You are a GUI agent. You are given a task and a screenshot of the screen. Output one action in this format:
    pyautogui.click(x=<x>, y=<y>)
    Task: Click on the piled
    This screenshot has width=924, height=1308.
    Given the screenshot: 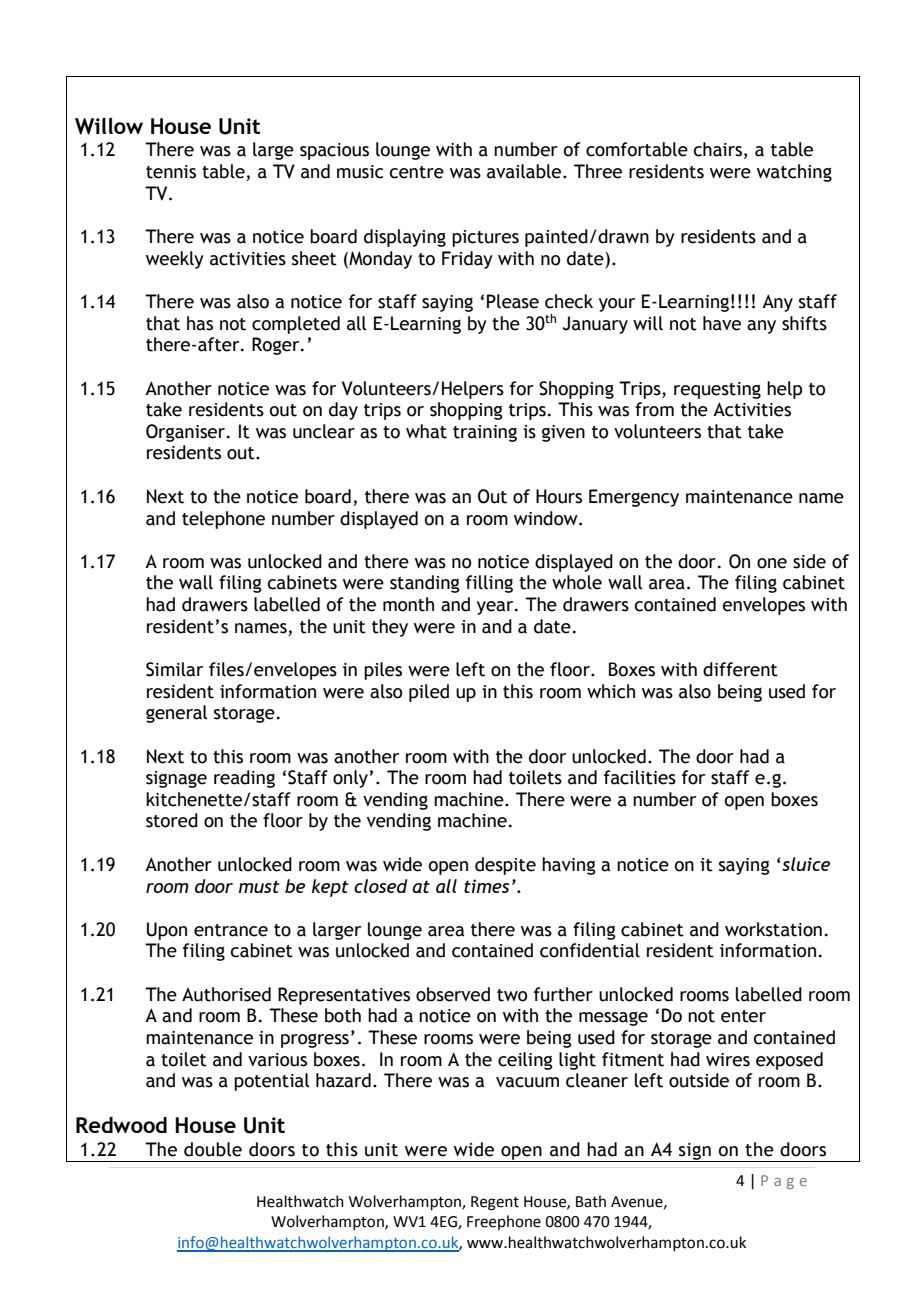 What is the action you would take?
    pyautogui.click(x=429, y=693)
